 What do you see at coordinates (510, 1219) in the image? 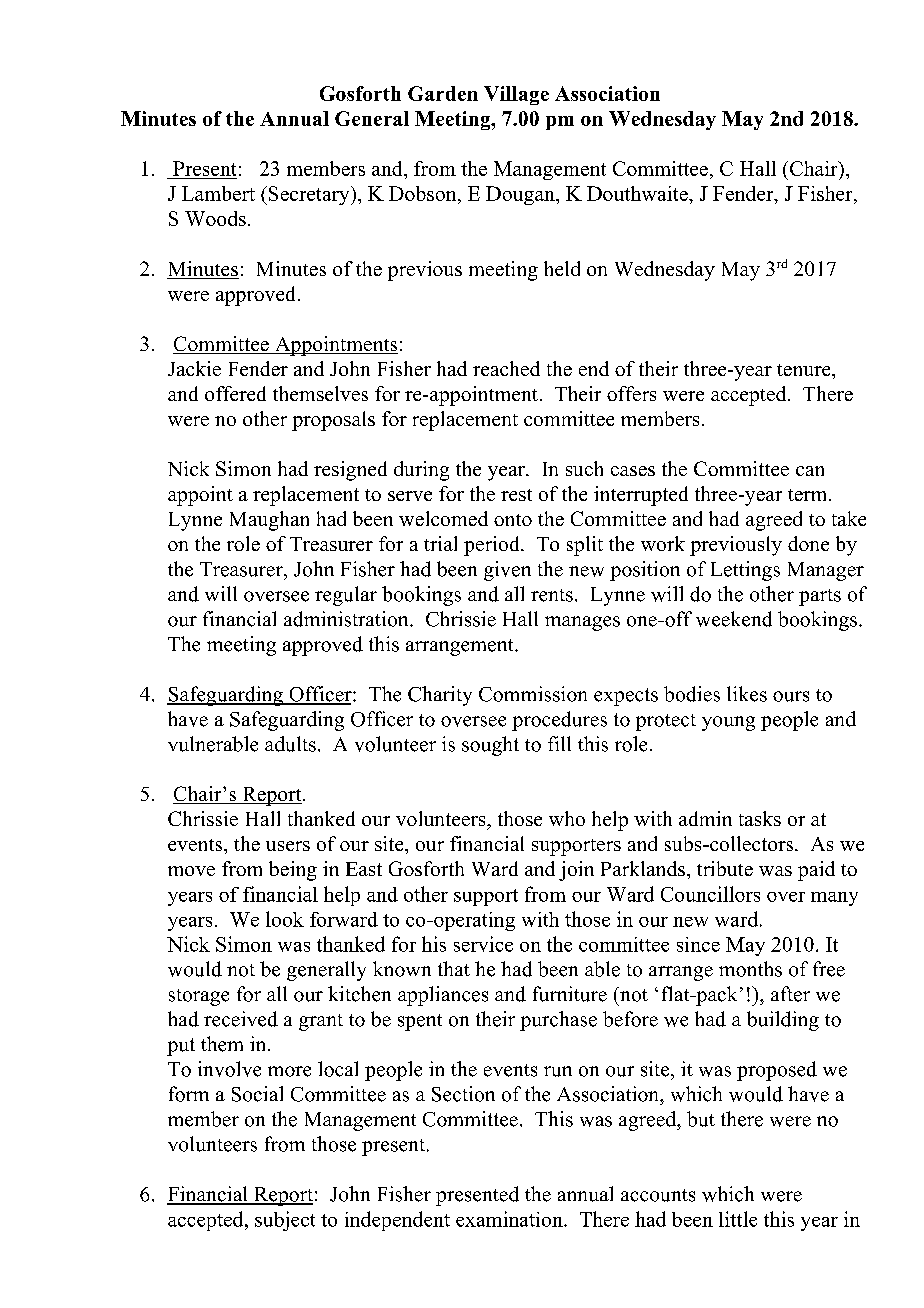
I see `examination` at bounding box center [510, 1219].
